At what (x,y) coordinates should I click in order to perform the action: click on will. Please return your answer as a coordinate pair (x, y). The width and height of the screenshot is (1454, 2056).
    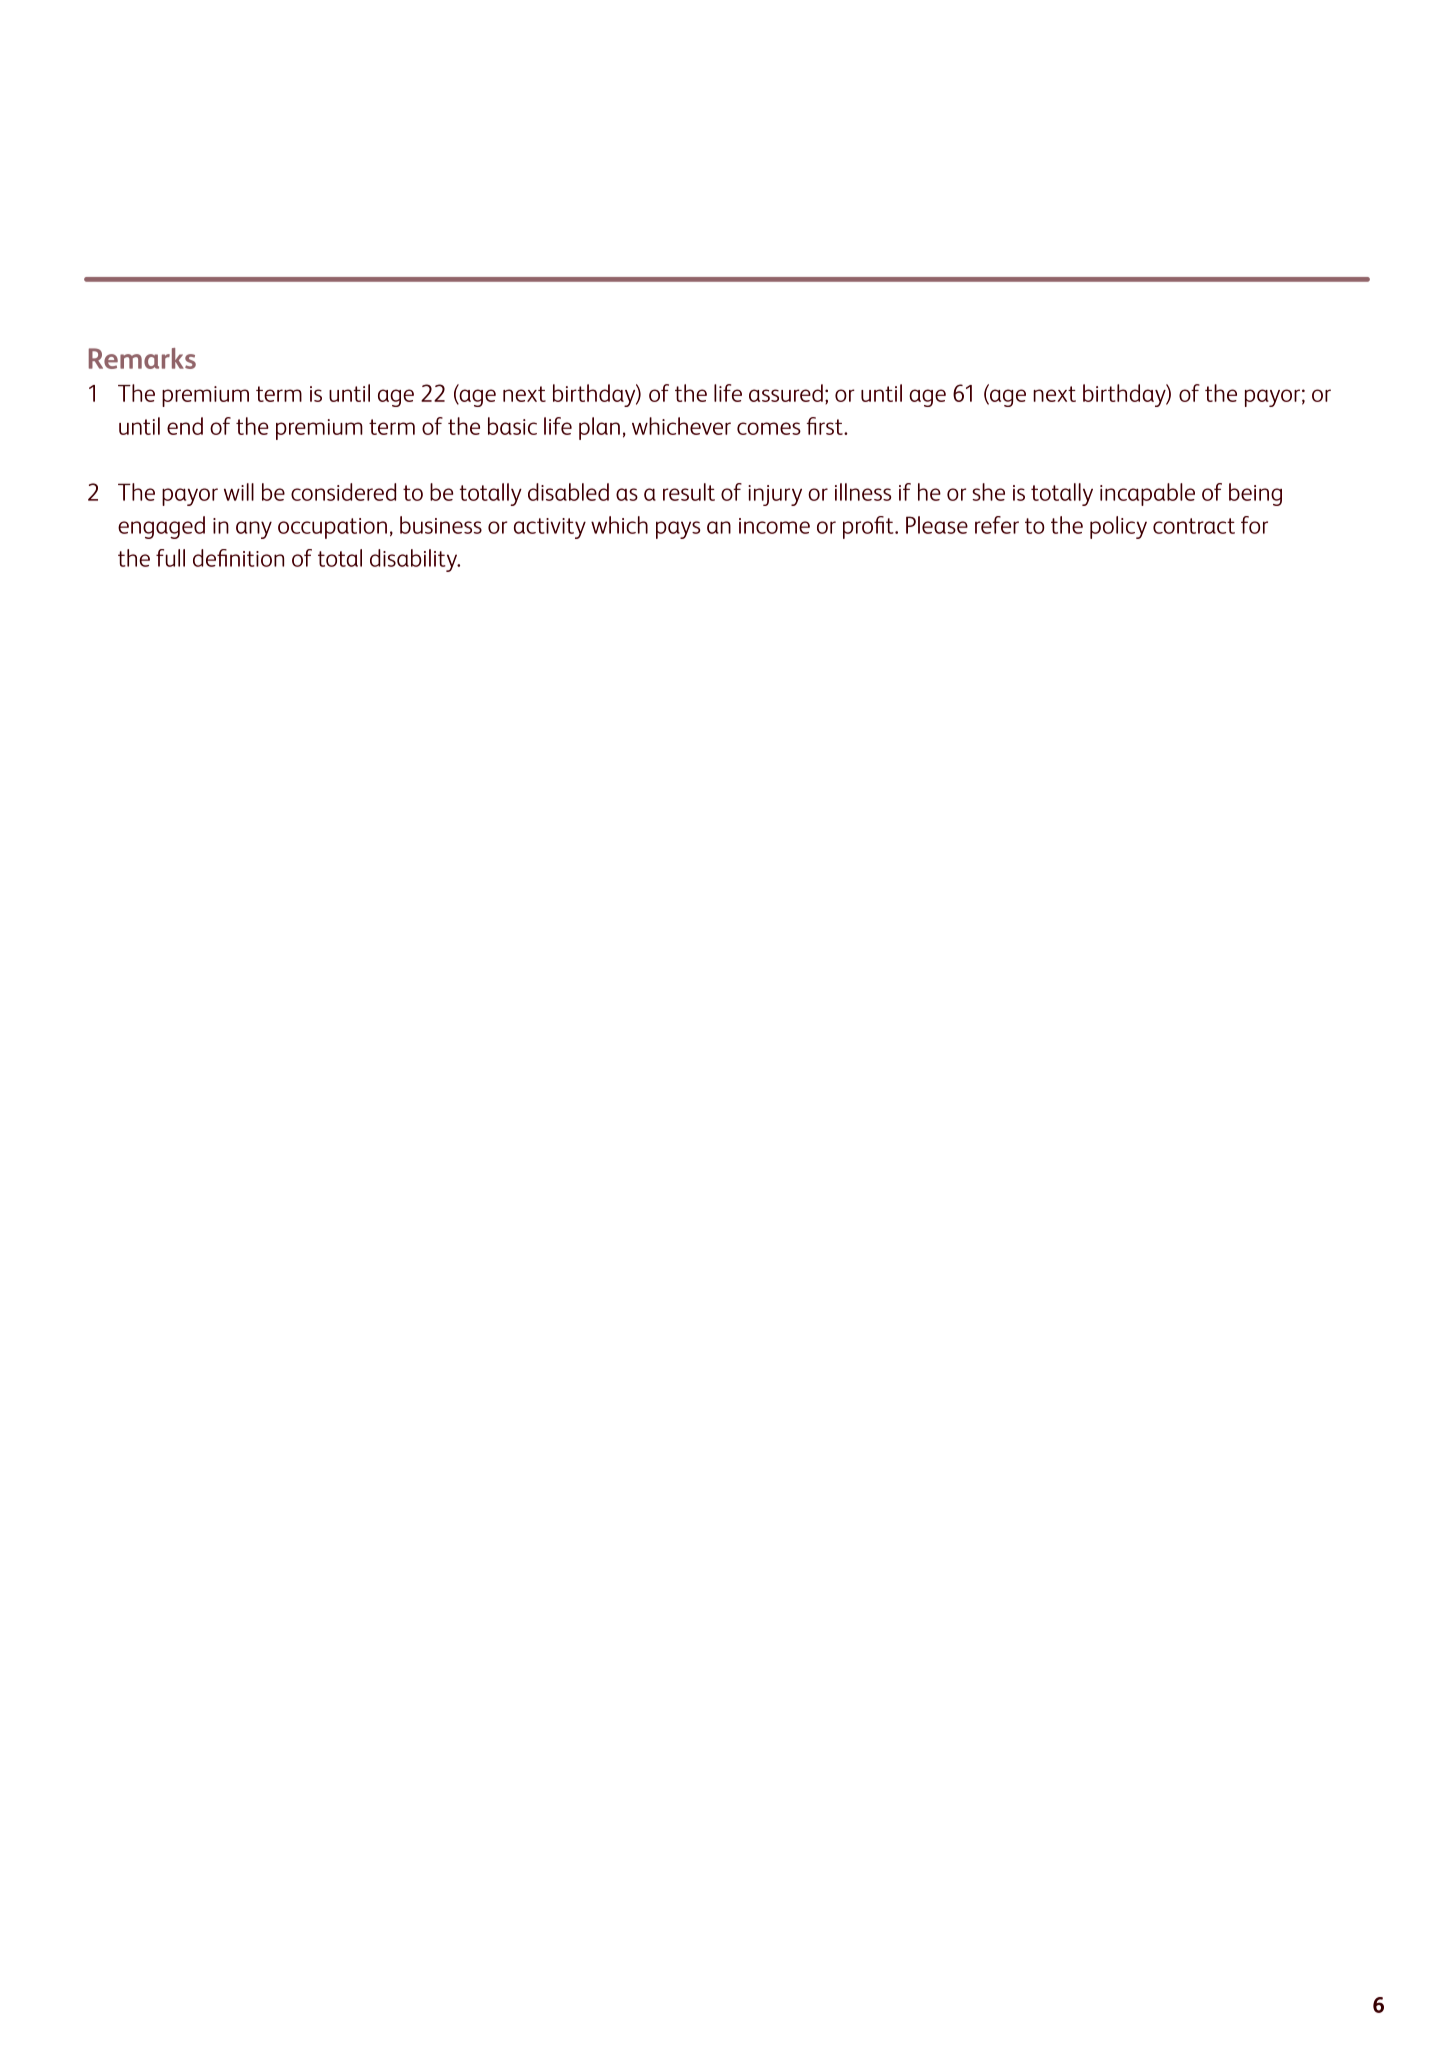
    Looking at the image, I should click on (239, 492).
